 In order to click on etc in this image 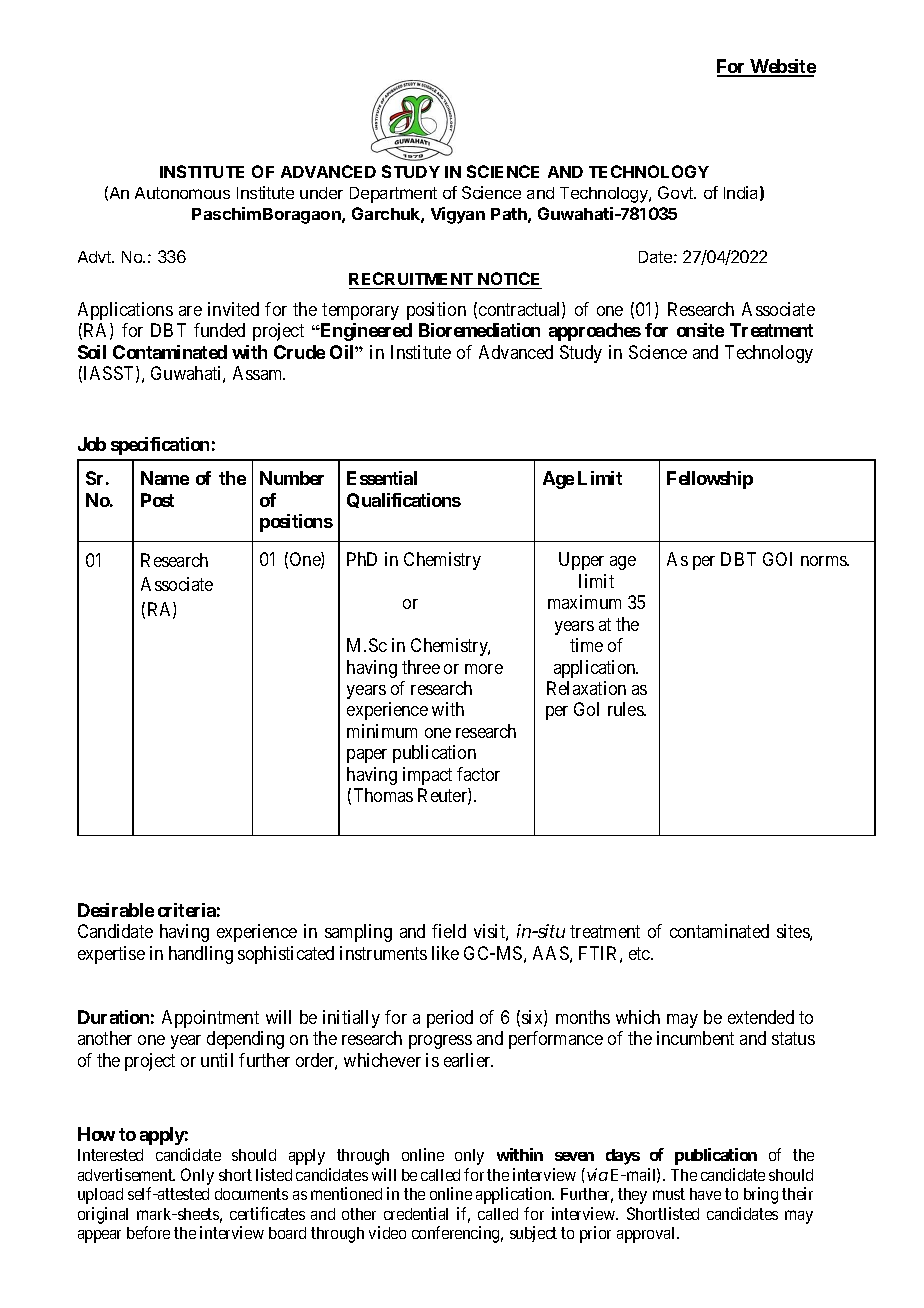, I will do `click(640, 953)`.
